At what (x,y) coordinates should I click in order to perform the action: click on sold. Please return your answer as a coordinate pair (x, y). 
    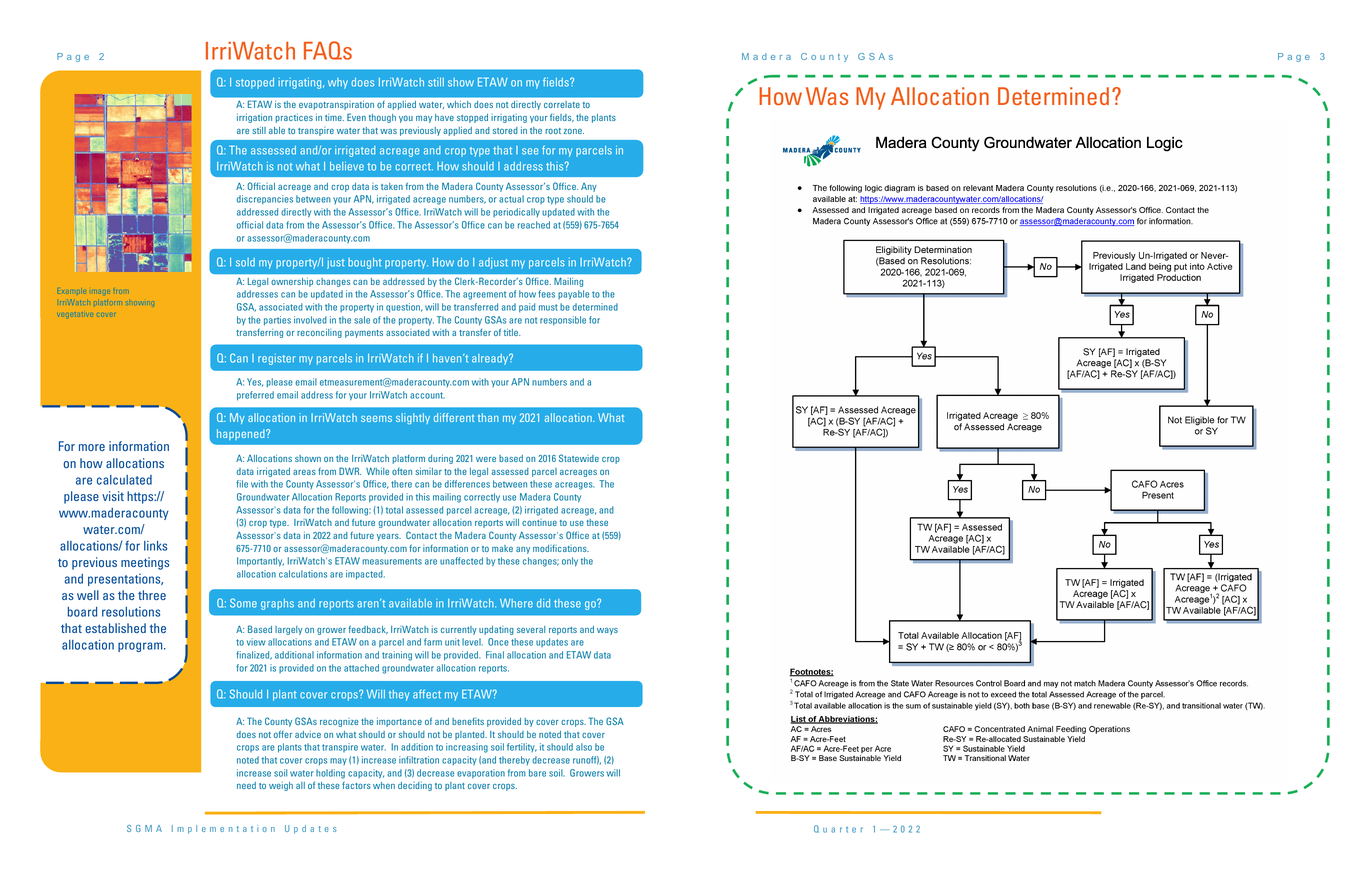
    Looking at the image, I should click on (245, 262).
